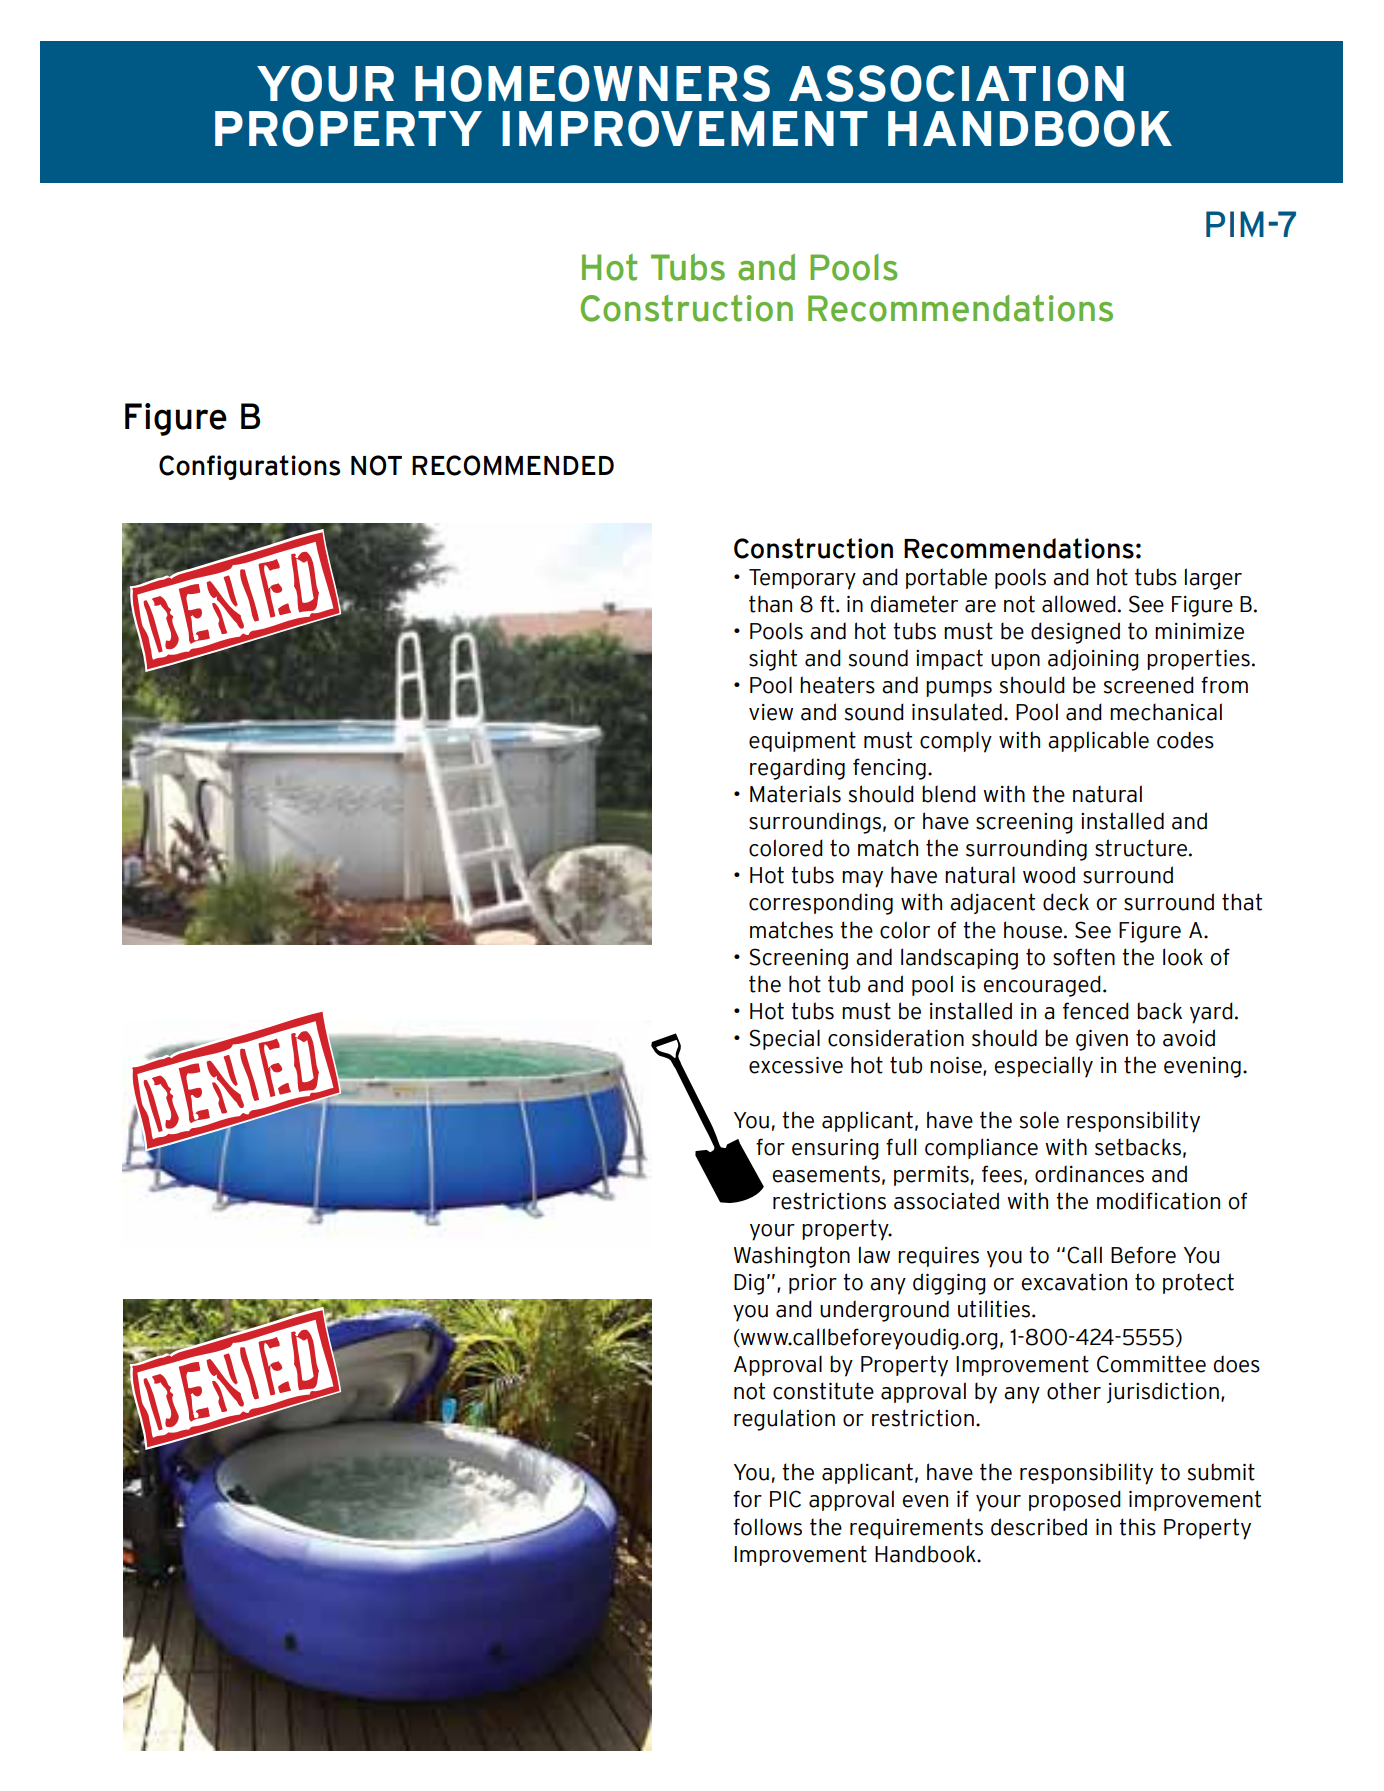  I want to click on association, so click(956, 83).
